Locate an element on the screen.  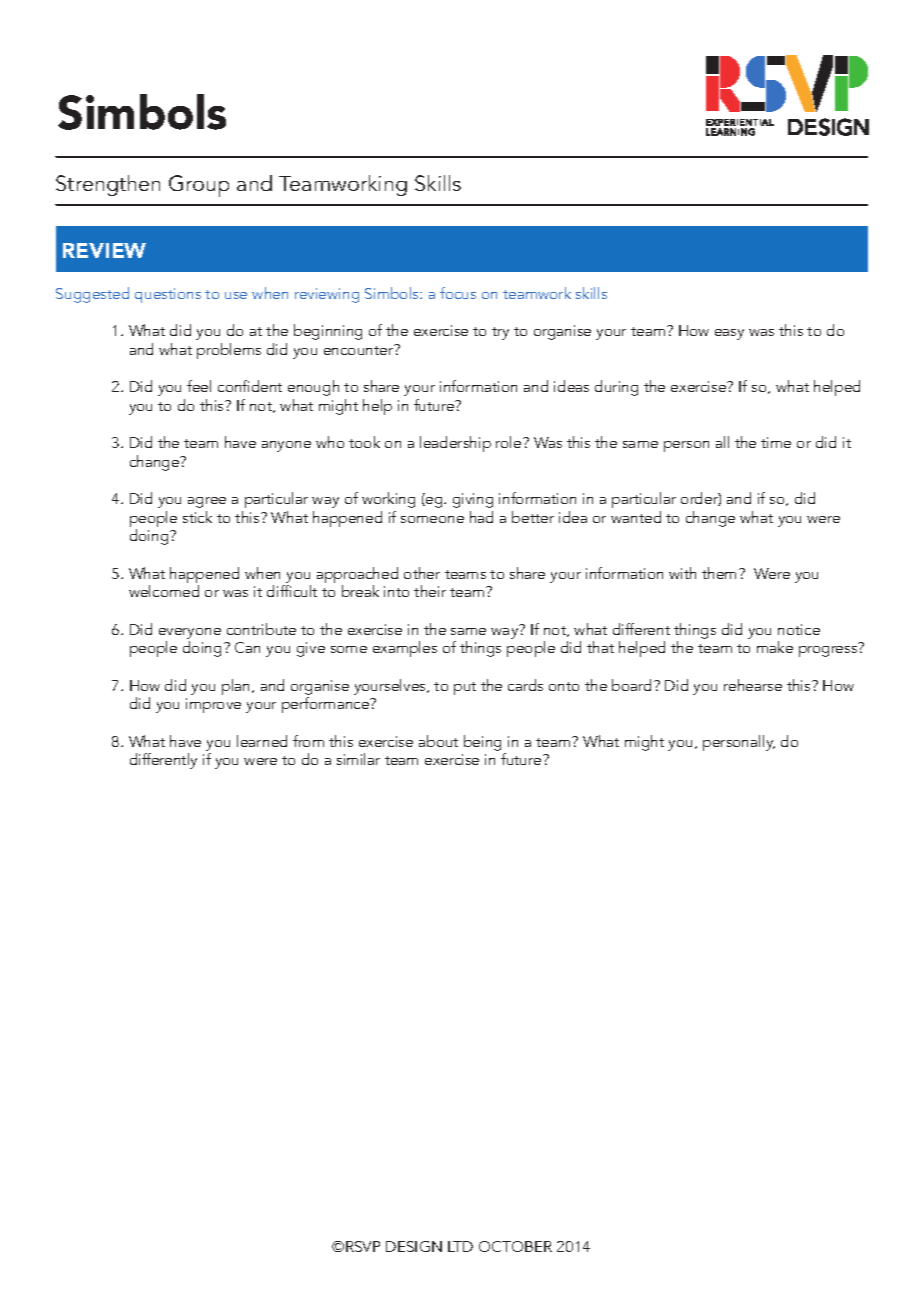
being is located at coordinates (482, 743).
